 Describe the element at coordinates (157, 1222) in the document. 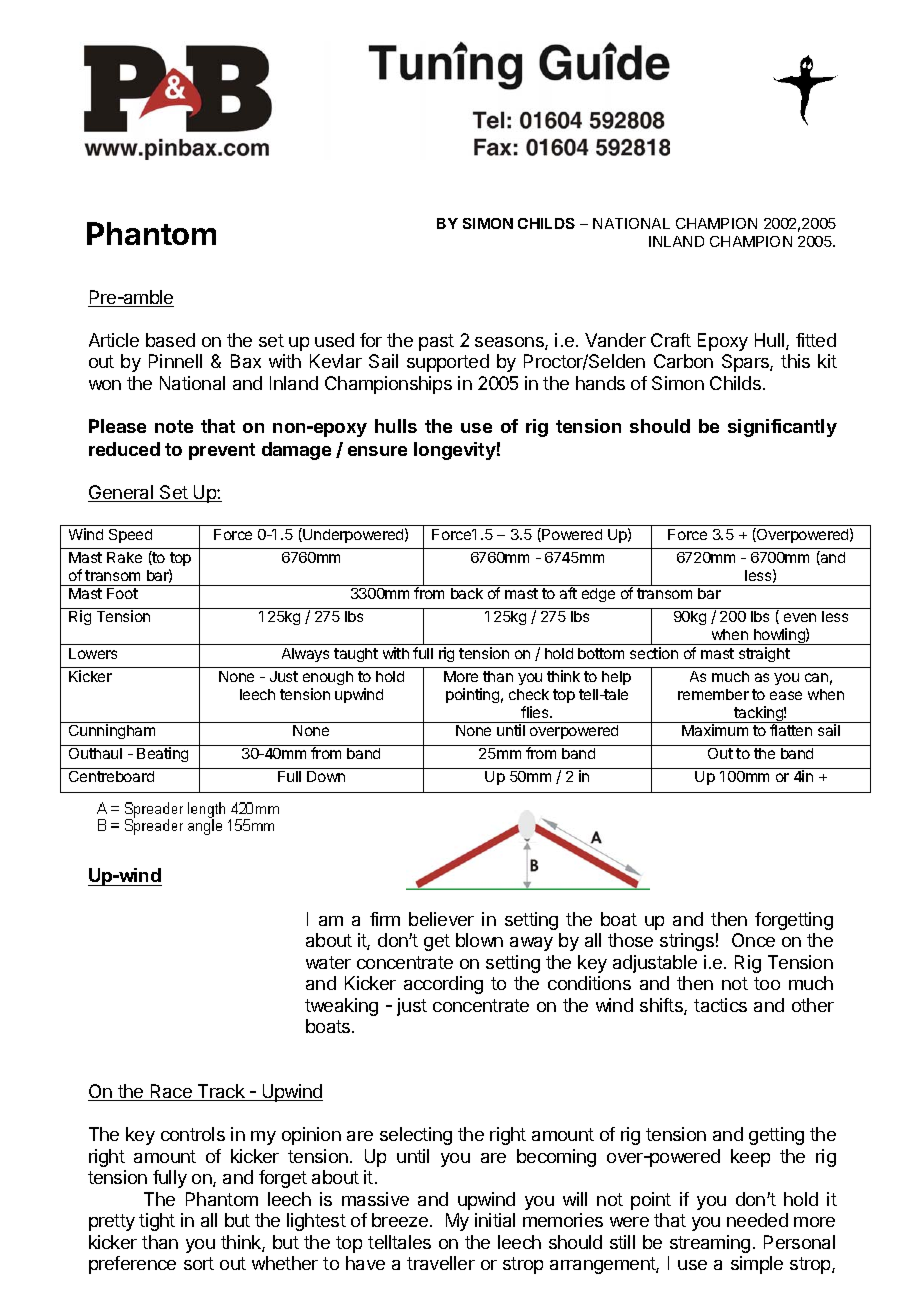

I see `tight` at that location.
